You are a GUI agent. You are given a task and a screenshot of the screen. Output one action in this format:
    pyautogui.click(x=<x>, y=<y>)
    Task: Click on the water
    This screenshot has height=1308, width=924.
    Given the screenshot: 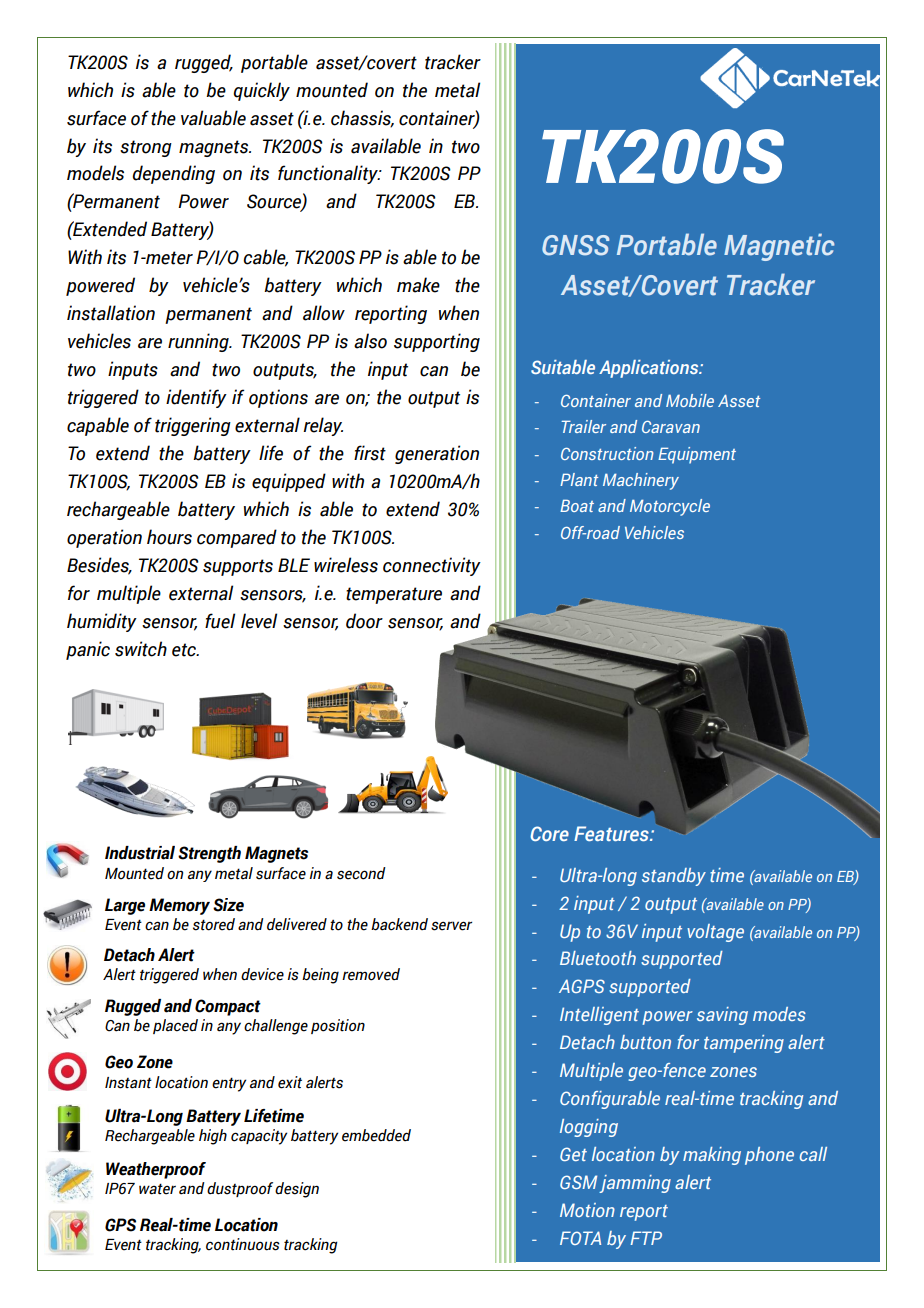 What is the action you would take?
    pyautogui.click(x=157, y=1189)
